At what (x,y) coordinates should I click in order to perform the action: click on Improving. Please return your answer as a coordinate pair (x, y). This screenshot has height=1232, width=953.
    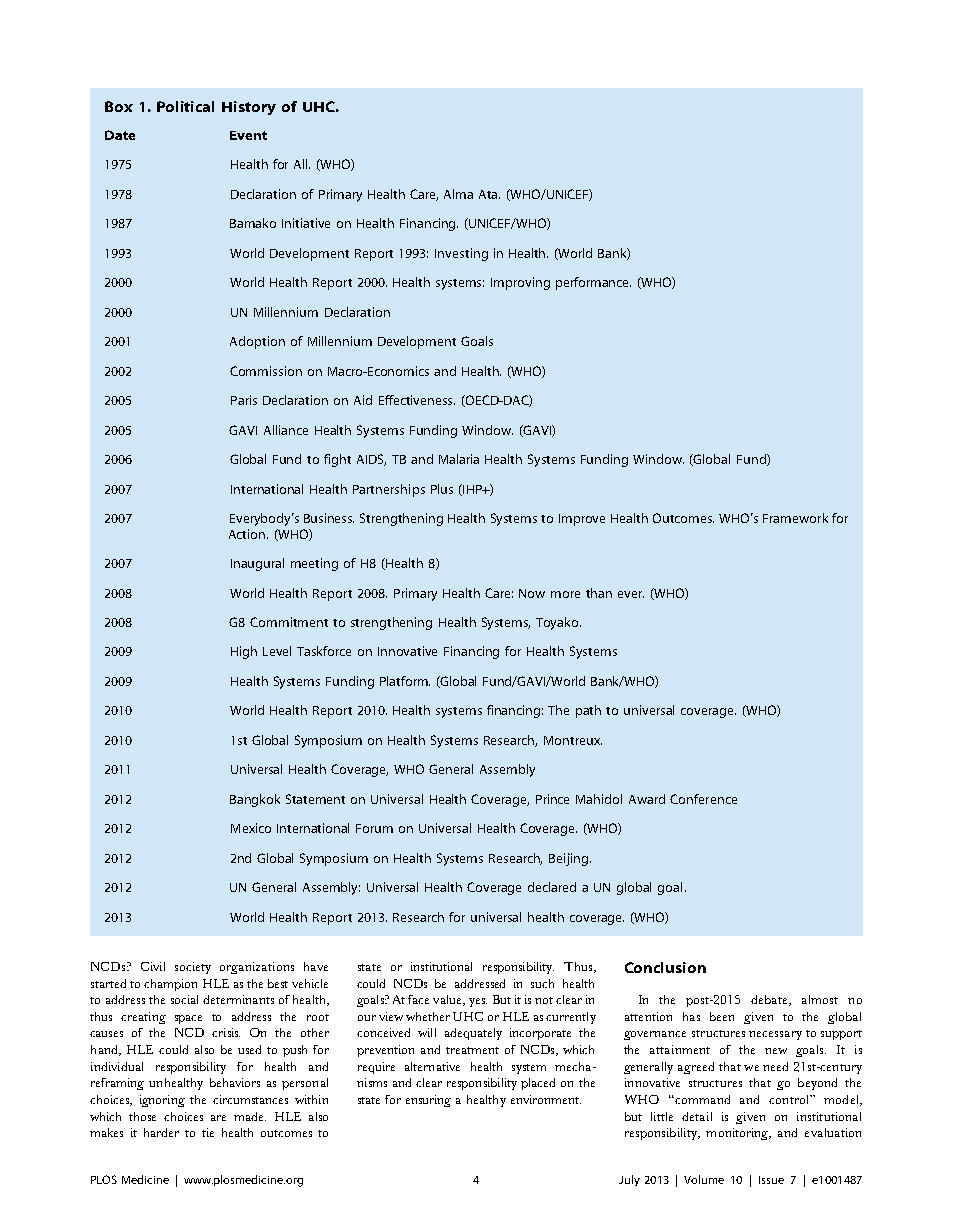
    Looking at the image, I should click on (520, 283).
